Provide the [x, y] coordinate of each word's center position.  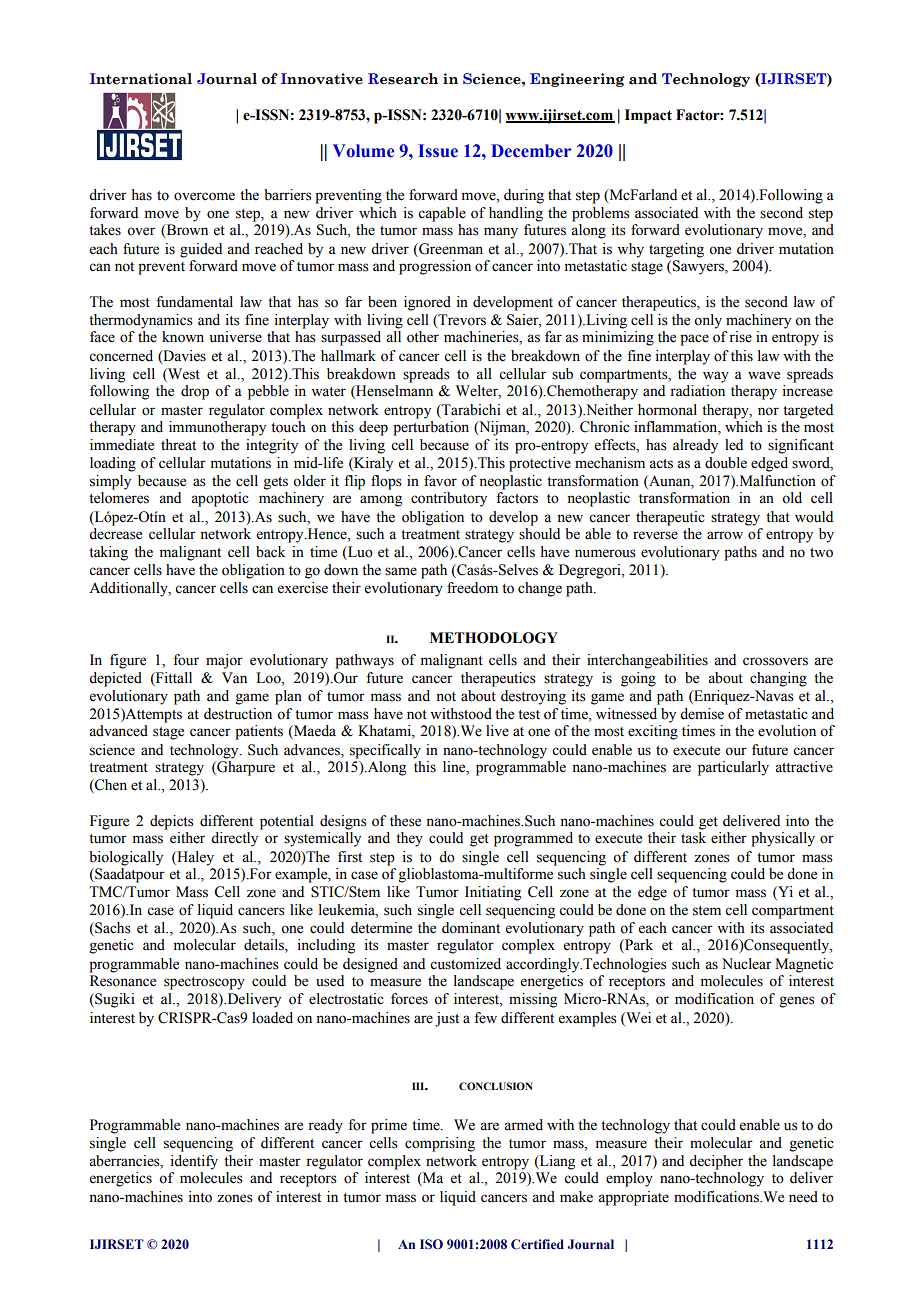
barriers [288, 195]
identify [194, 1162]
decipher [716, 1162]
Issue [438, 151]
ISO [431, 1244]
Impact [648, 116]
